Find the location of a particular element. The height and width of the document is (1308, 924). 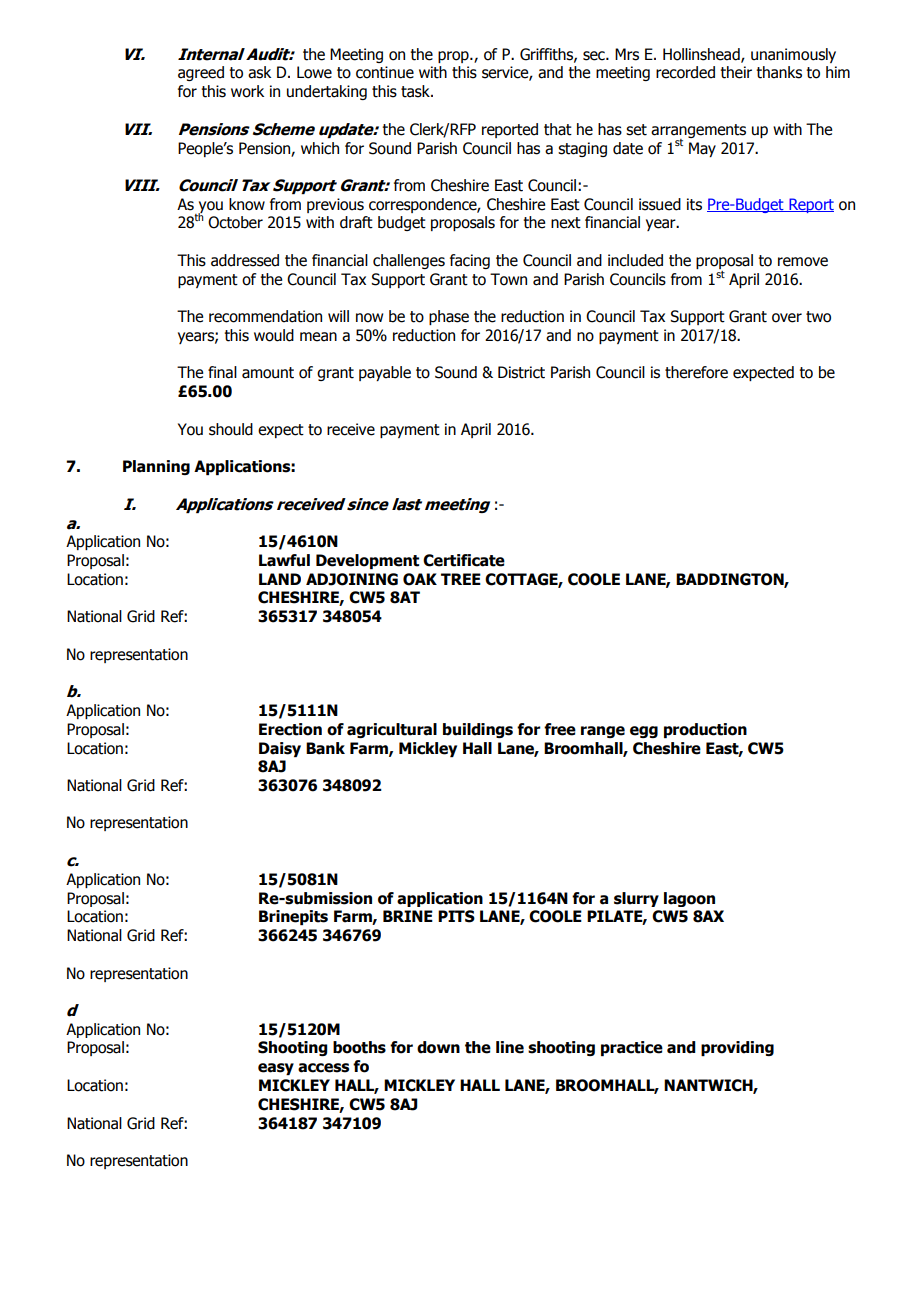

task is located at coordinates (416, 91).
